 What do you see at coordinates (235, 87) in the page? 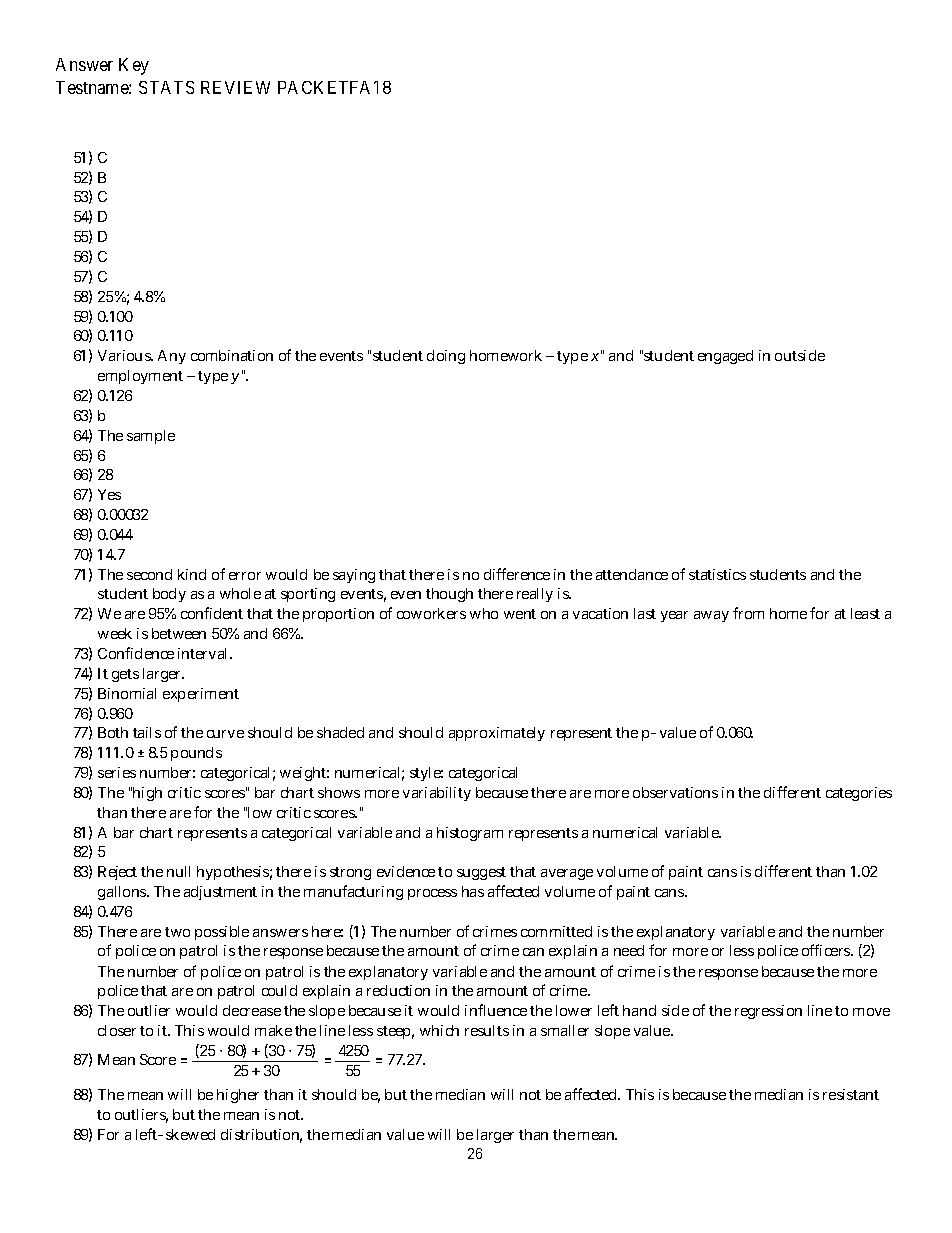
I see `REVIEW` at bounding box center [235, 87].
